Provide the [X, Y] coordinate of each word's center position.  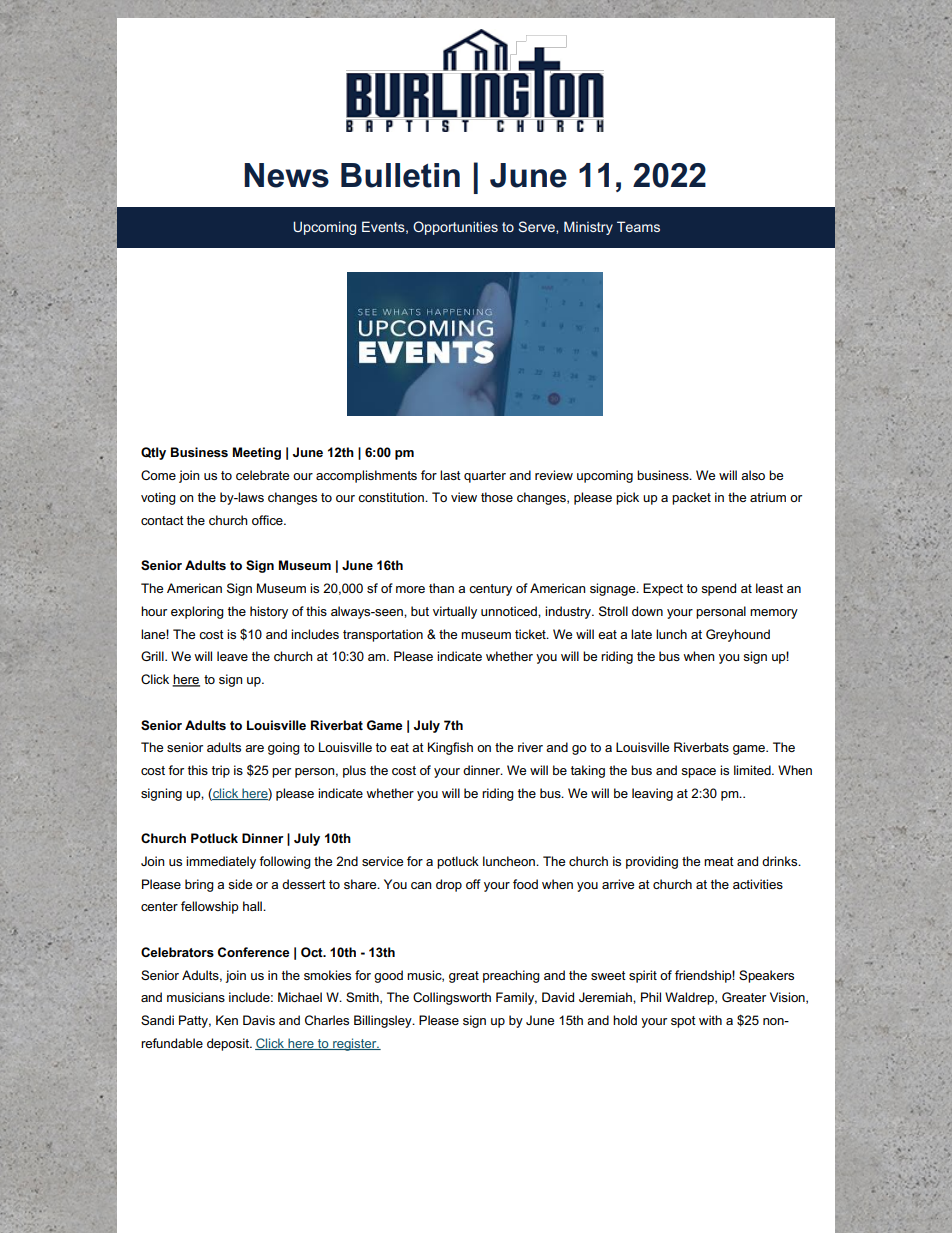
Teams [638, 226]
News [286, 175]
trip [221, 771]
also [753, 475]
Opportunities [455, 228]
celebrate [262, 475]
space [698, 773]
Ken [227, 1020]
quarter [485, 477]
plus [354, 771]
